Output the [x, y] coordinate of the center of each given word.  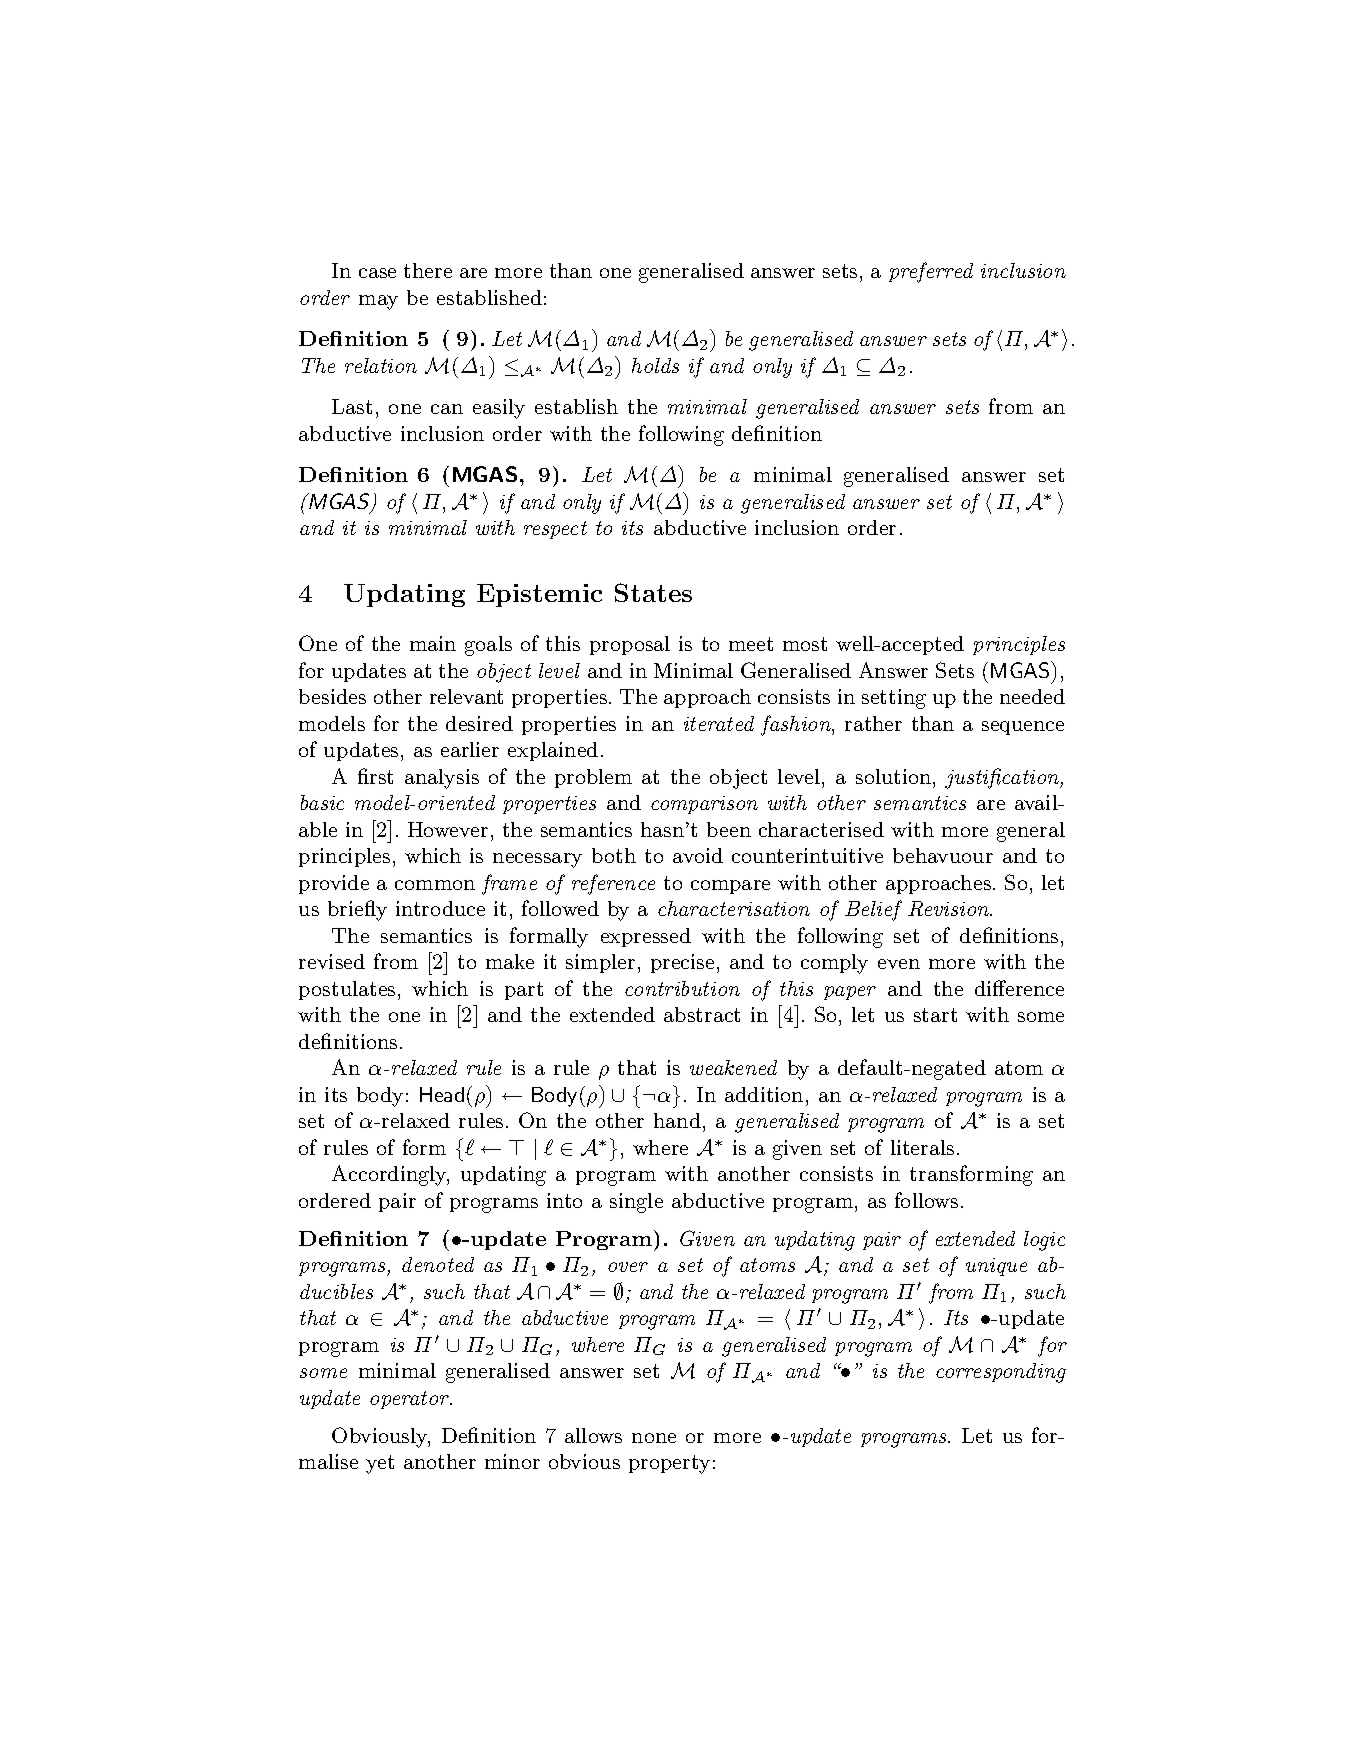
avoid [698, 855]
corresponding [1001, 1373]
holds [655, 365]
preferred [931, 272]
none [654, 1438]
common [435, 885]
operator [411, 1400]
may [378, 302]
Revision [949, 908]
